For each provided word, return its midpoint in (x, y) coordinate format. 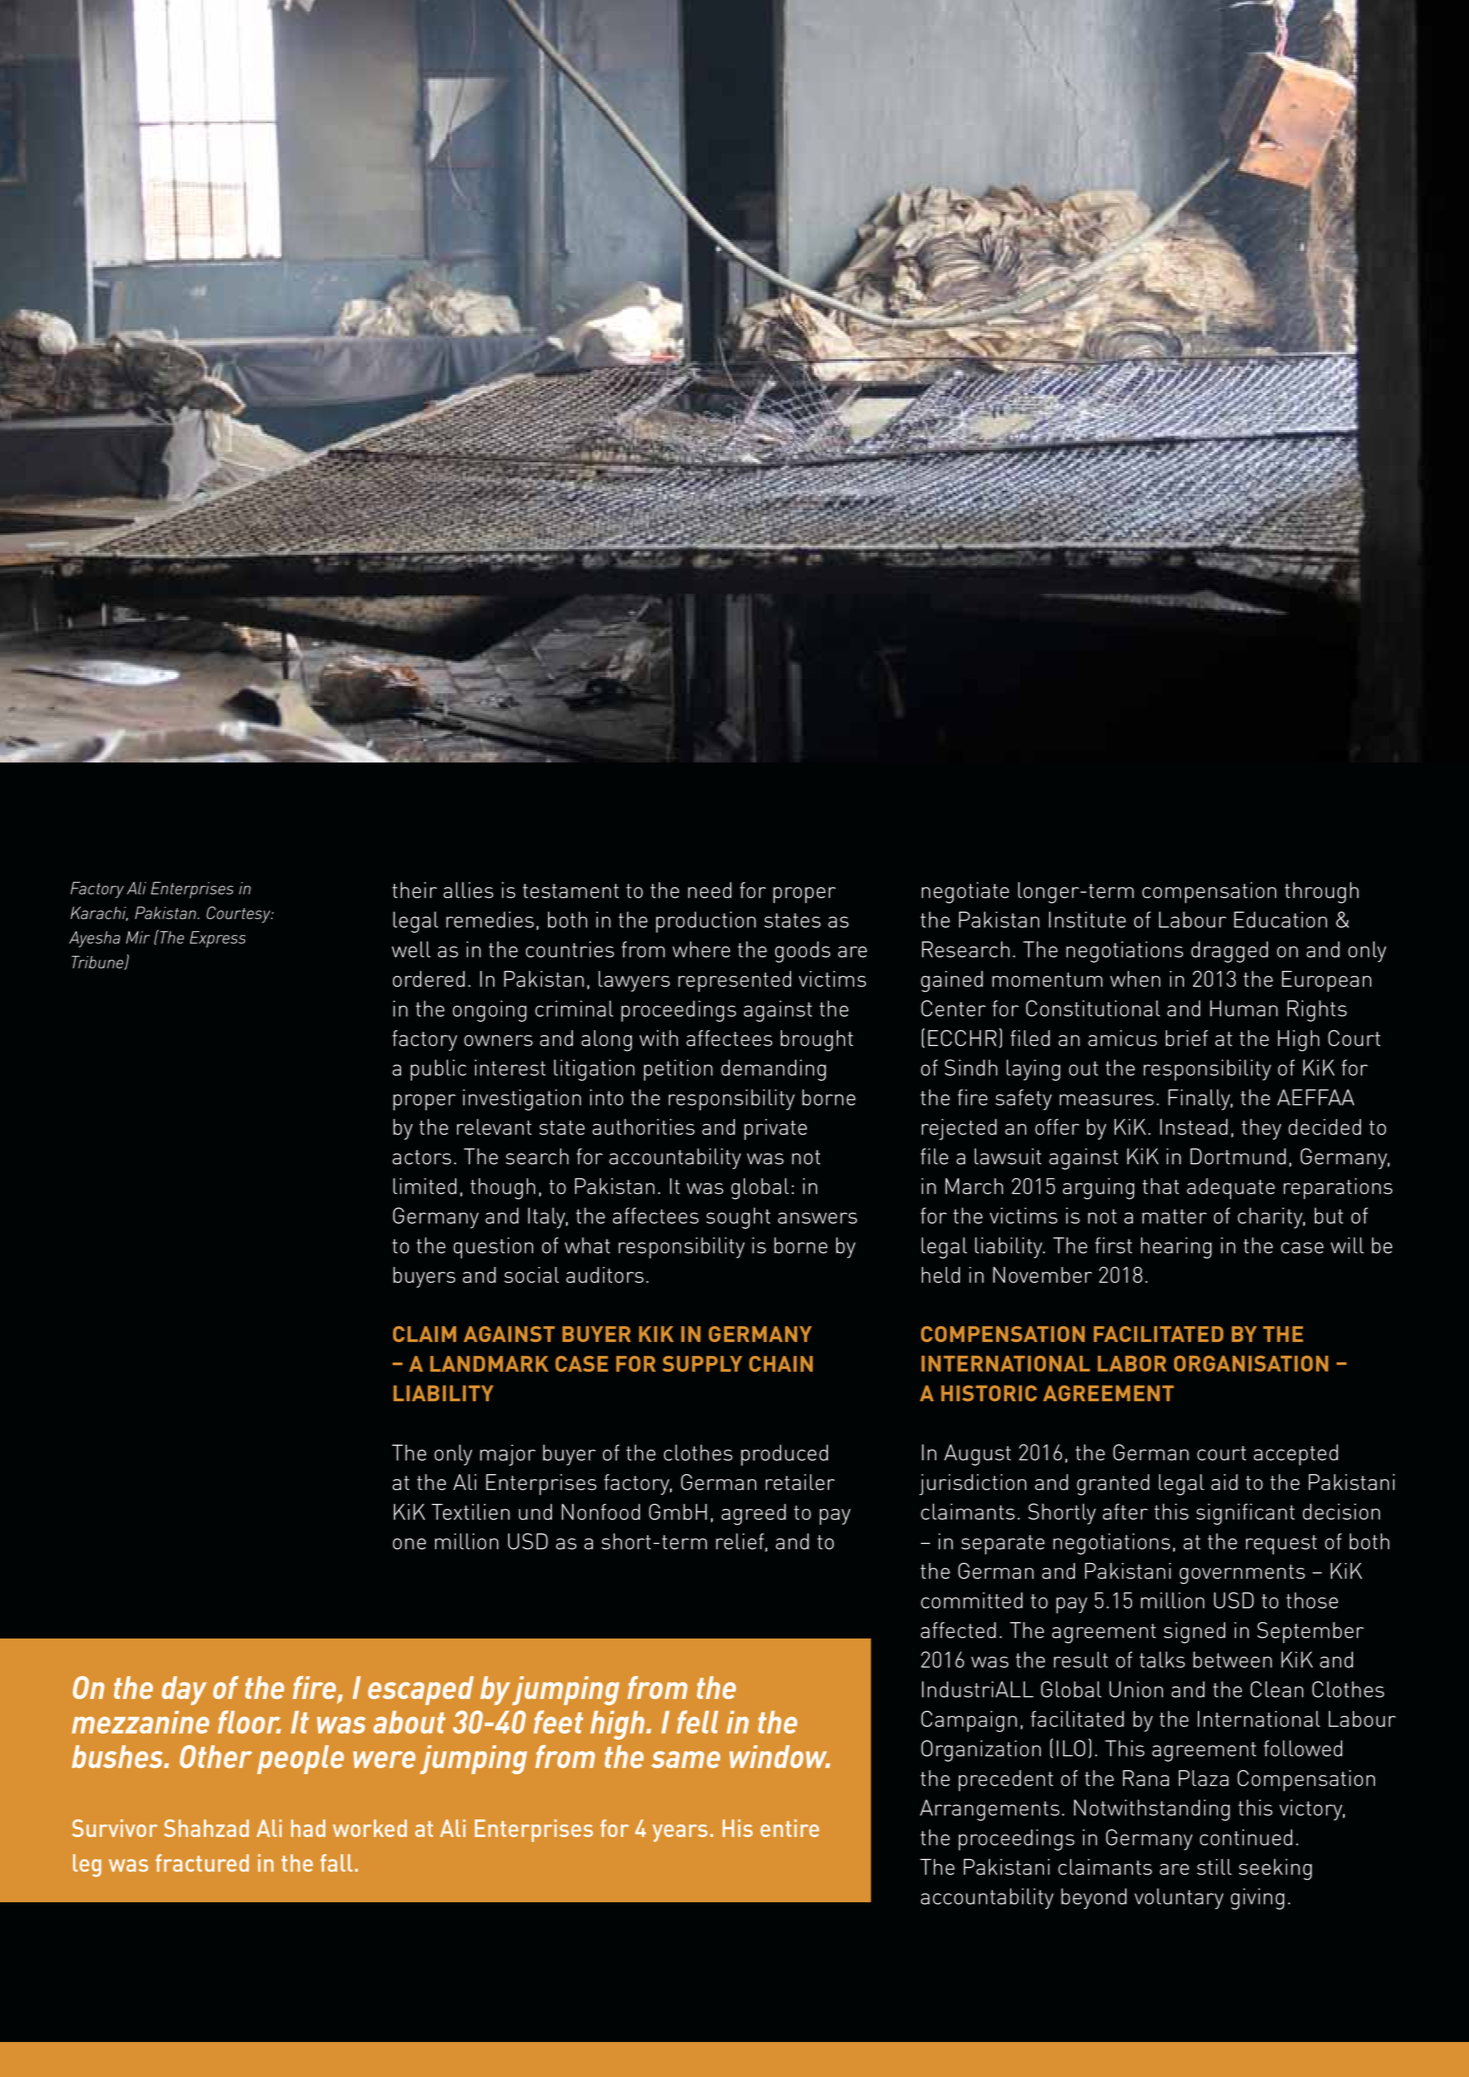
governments (1242, 1574)
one (409, 1544)
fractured (202, 1863)
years (680, 1833)
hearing (1176, 1248)
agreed (753, 1514)
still (1214, 1867)
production (706, 922)
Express (217, 939)
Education (1280, 919)
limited (425, 1186)
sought (738, 1218)
